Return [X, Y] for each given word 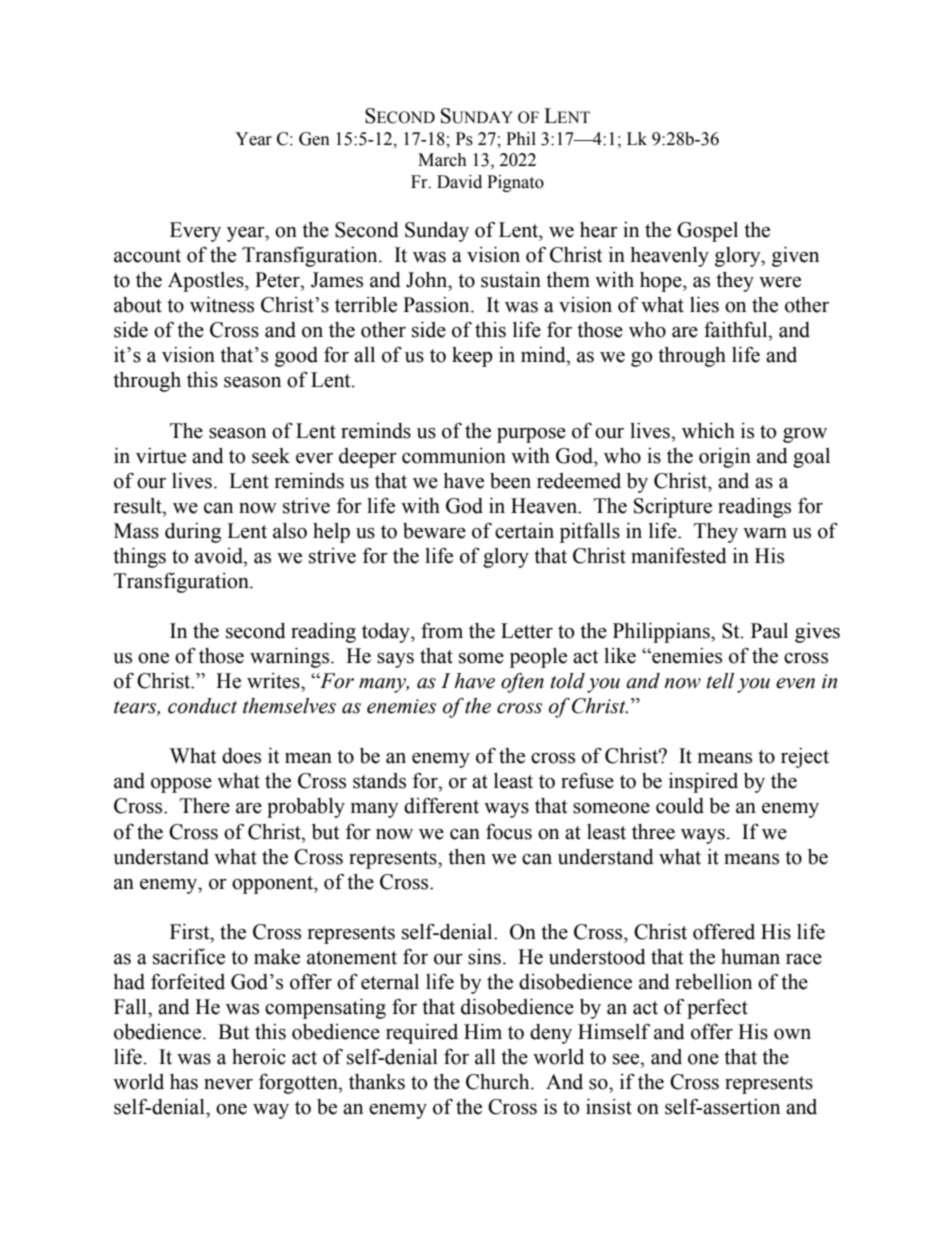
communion [454, 456]
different [441, 805]
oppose [181, 785]
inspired [703, 783]
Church [499, 1082]
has [184, 1082]
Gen [314, 139]
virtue [161, 456]
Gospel [707, 232]
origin [725, 458]
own [792, 1034]
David [459, 182]
